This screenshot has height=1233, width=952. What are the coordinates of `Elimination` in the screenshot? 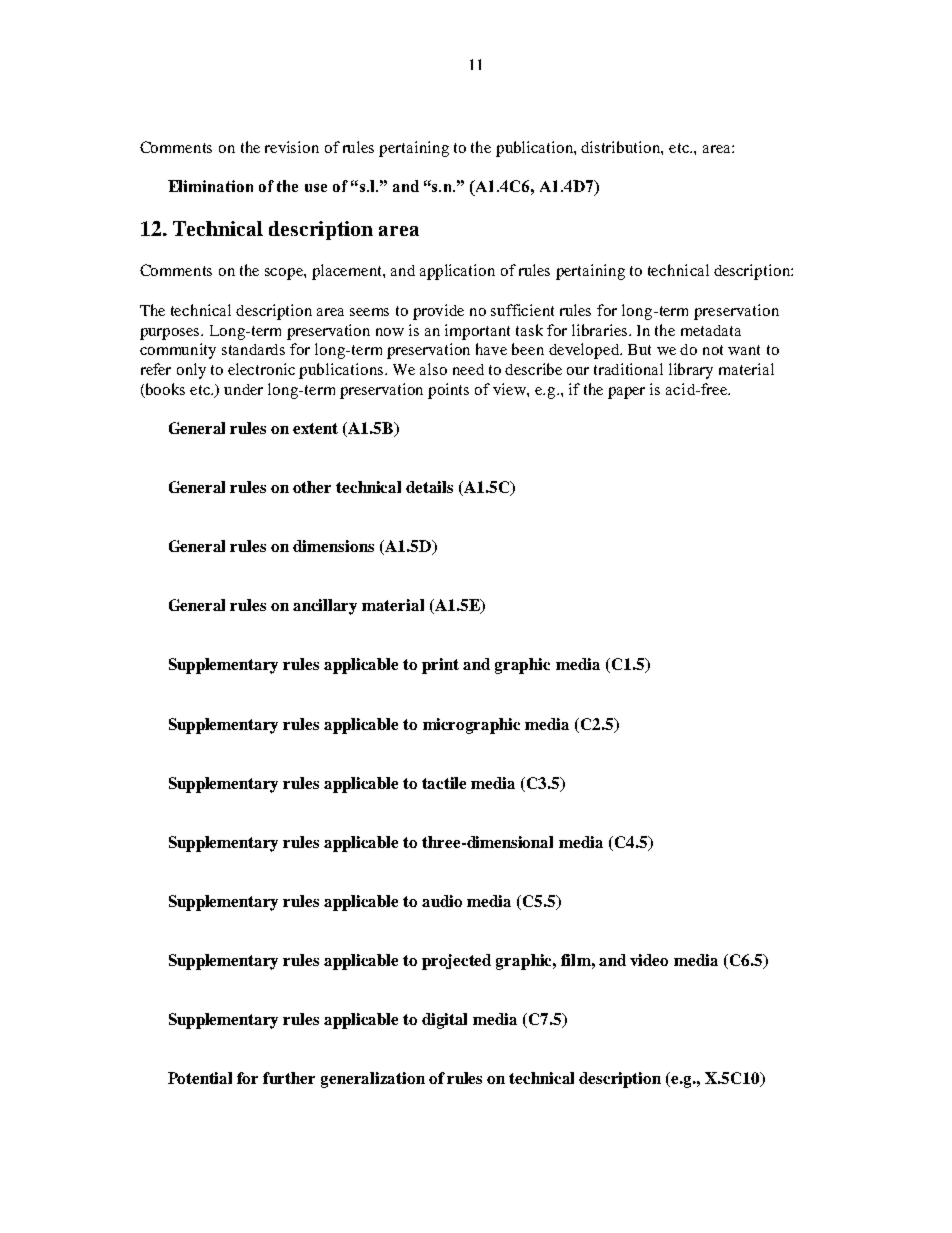 It's located at (210, 186).
